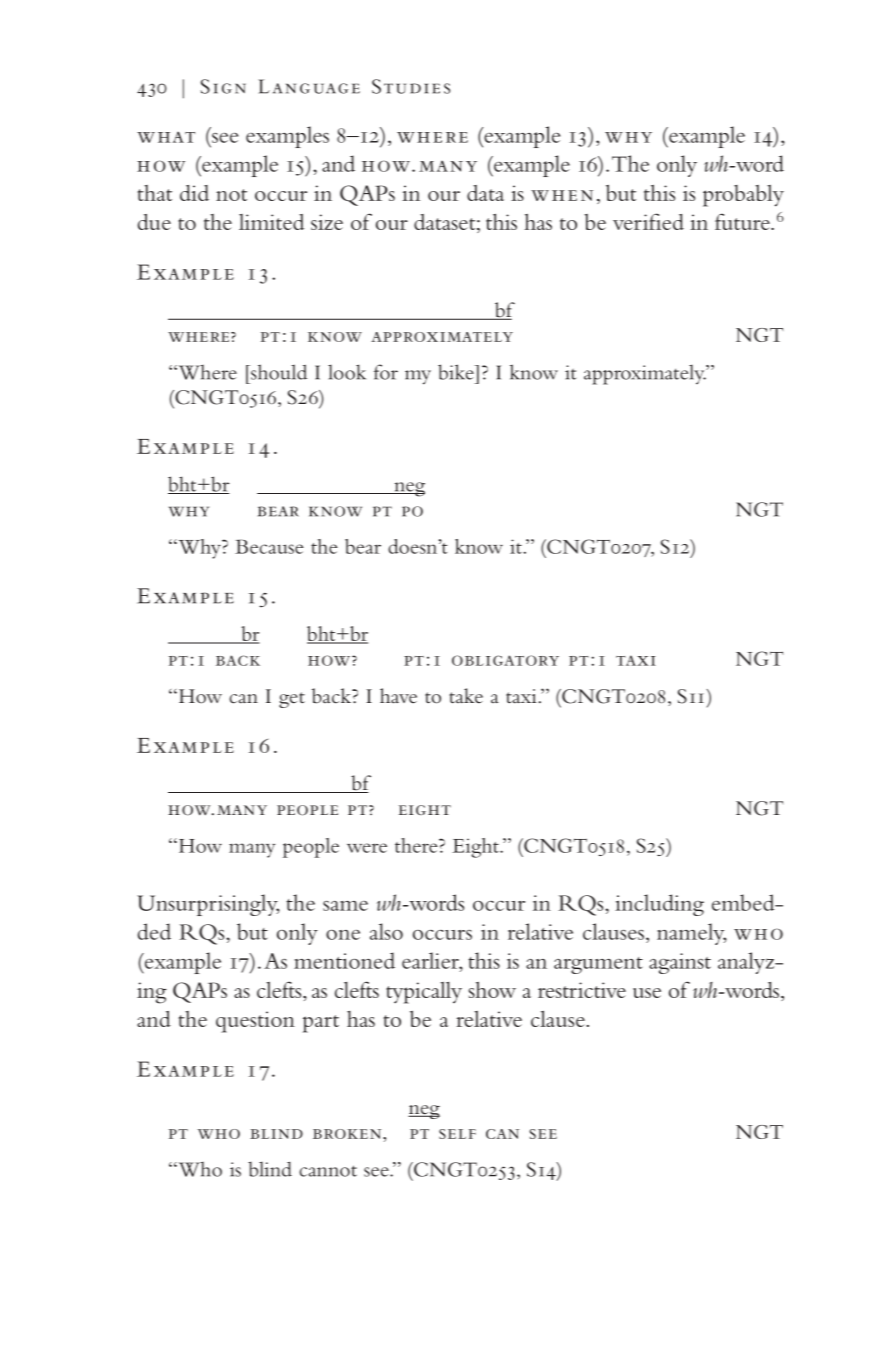 Image resolution: width=896 pixels, height=1345 pixels. I want to click on obligatory, so click(505, 660).
